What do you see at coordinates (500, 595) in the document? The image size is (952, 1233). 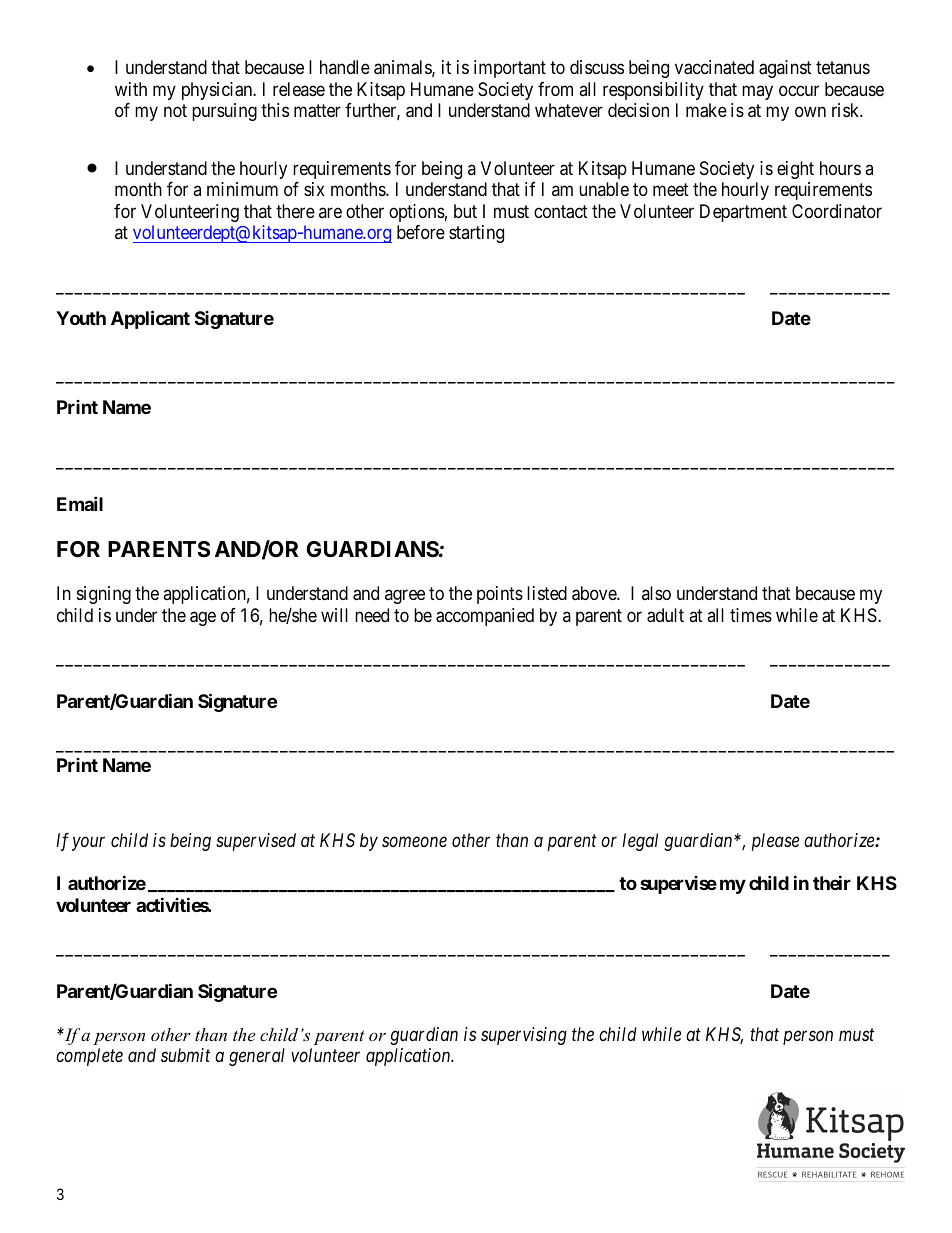 I see `points` at bounding box center [500, 595].
